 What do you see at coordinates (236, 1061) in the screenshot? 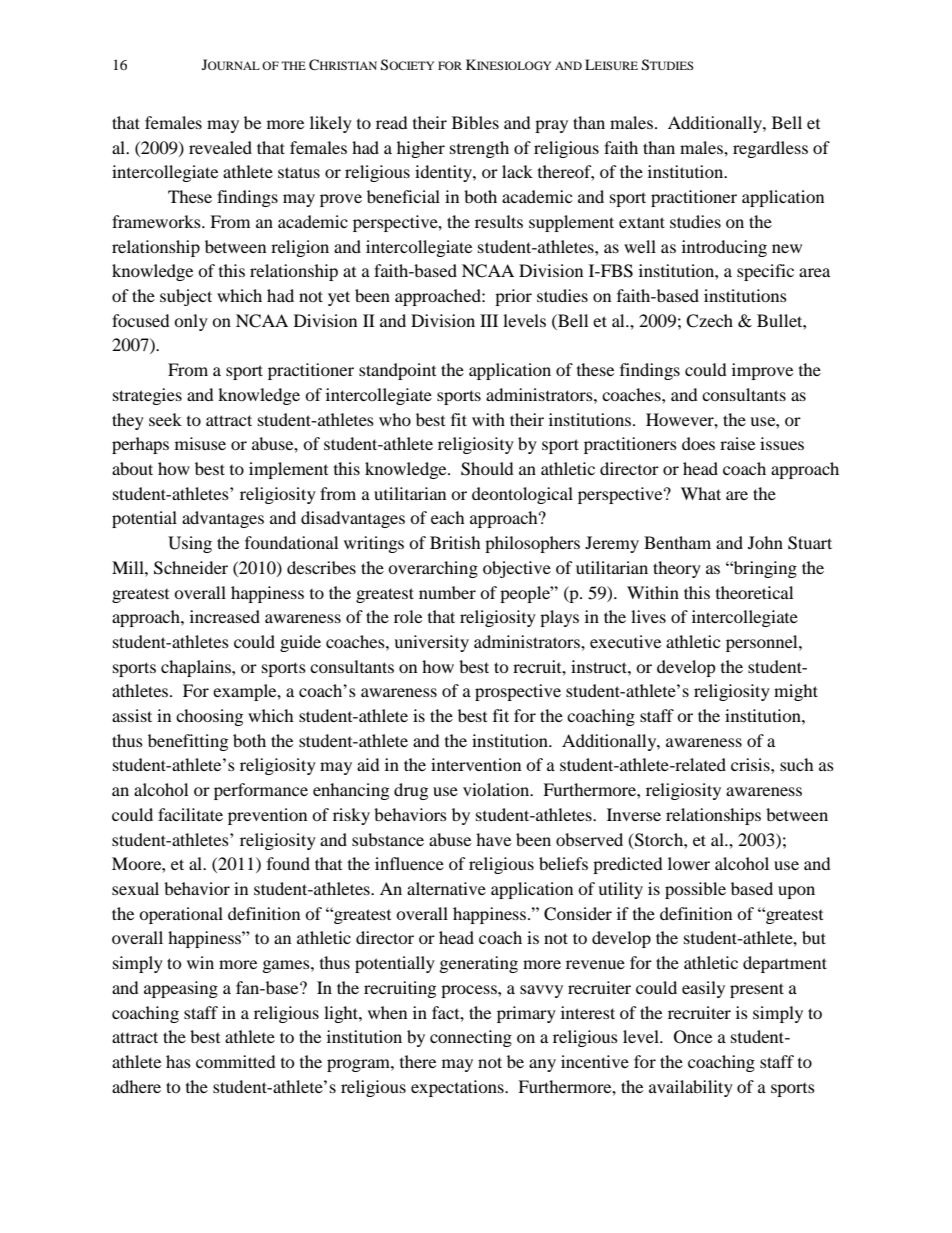
I see `committed` at bounding box center [236, 1061].
